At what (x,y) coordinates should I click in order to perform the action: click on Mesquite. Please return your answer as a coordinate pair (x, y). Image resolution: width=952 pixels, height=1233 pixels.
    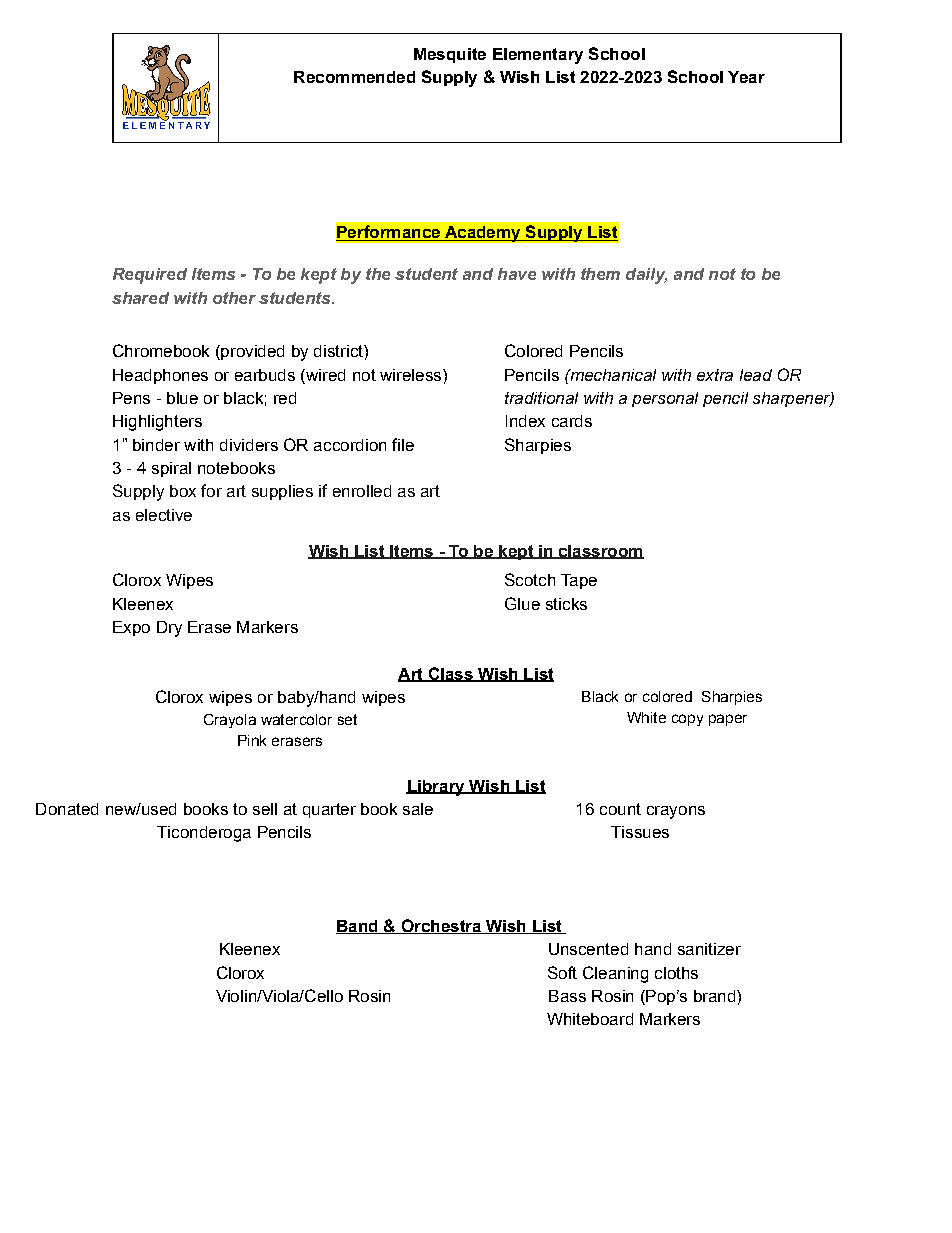
    Looking at the image, I should click on (450, 55).
